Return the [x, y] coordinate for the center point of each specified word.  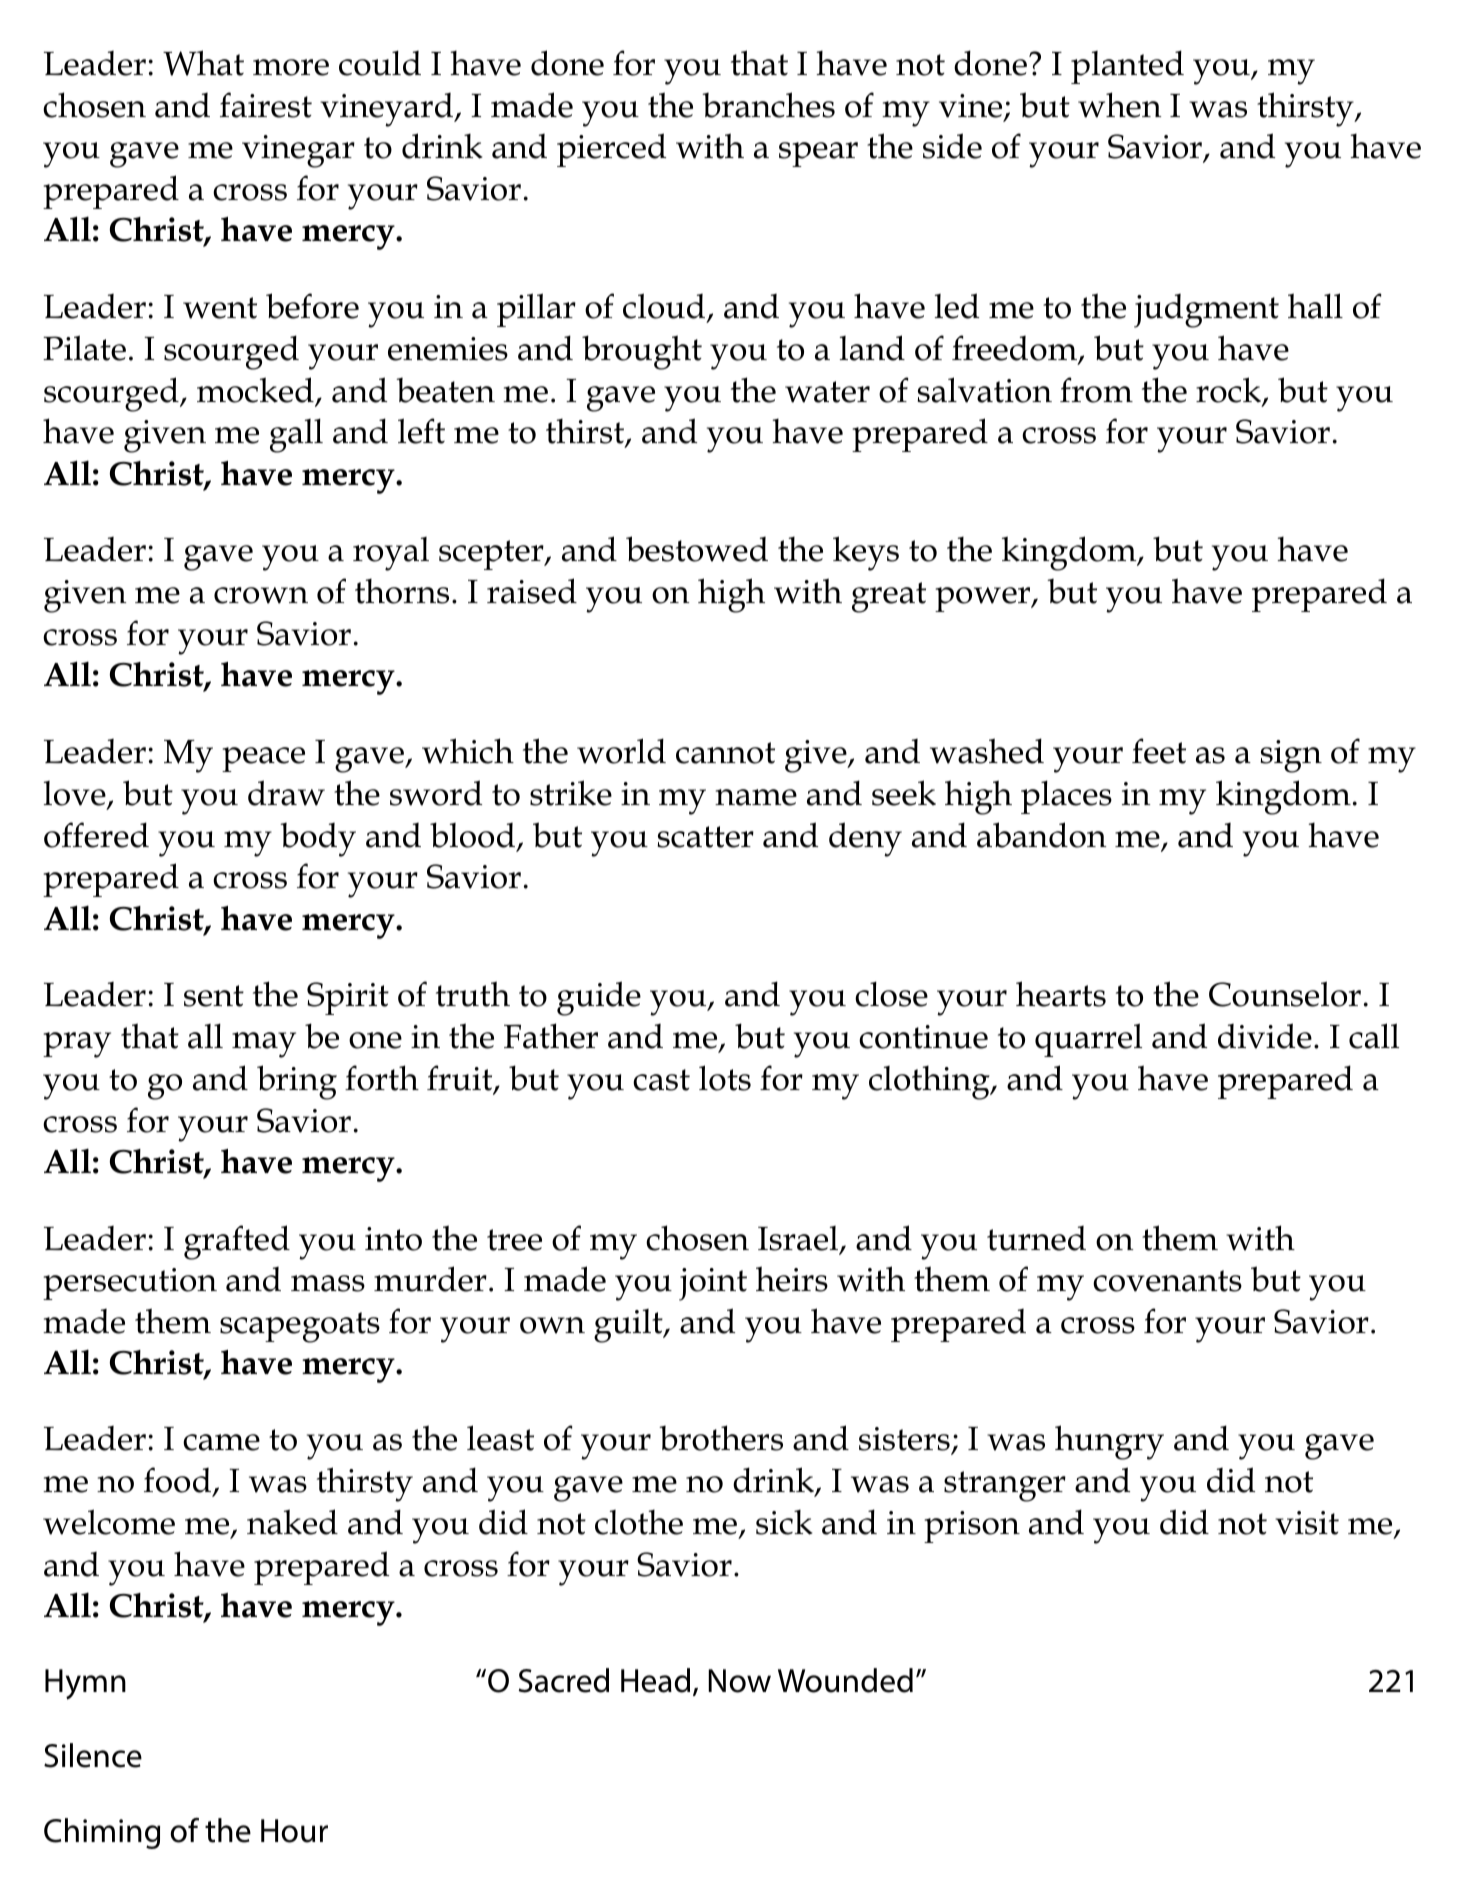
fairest [266, 105]
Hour [294, 1831]
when [1119, 105]
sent [214, 996]
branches [768, 105]
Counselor [1285, 994]
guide [599, 998]
